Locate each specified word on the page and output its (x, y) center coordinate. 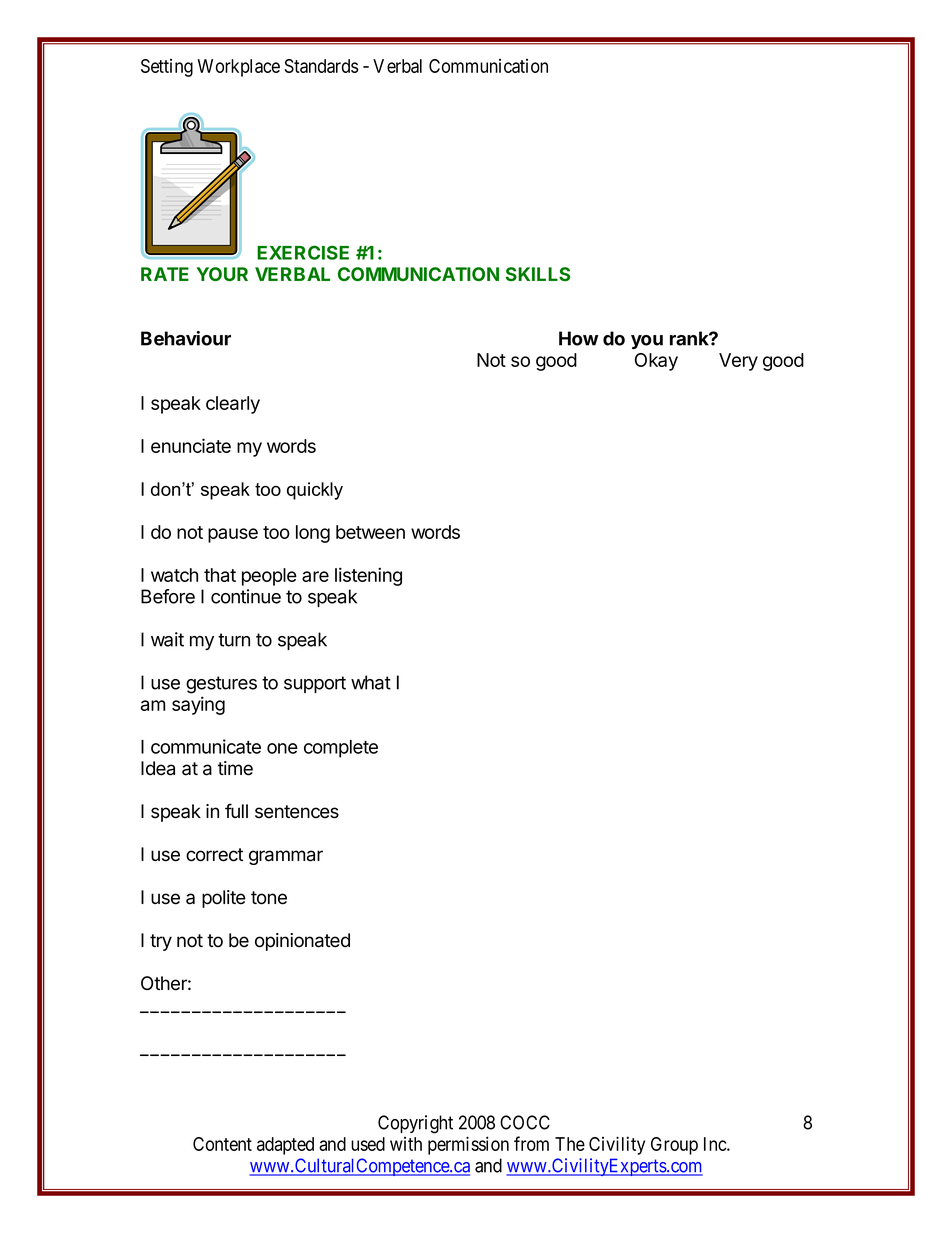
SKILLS (538, 274)
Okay (656, 362)
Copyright (415, 1124)
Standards (321, 66)
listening (368, 576)
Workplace (239, 68)
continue (246, 596)
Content (222, 1144)
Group (674, 1146)
